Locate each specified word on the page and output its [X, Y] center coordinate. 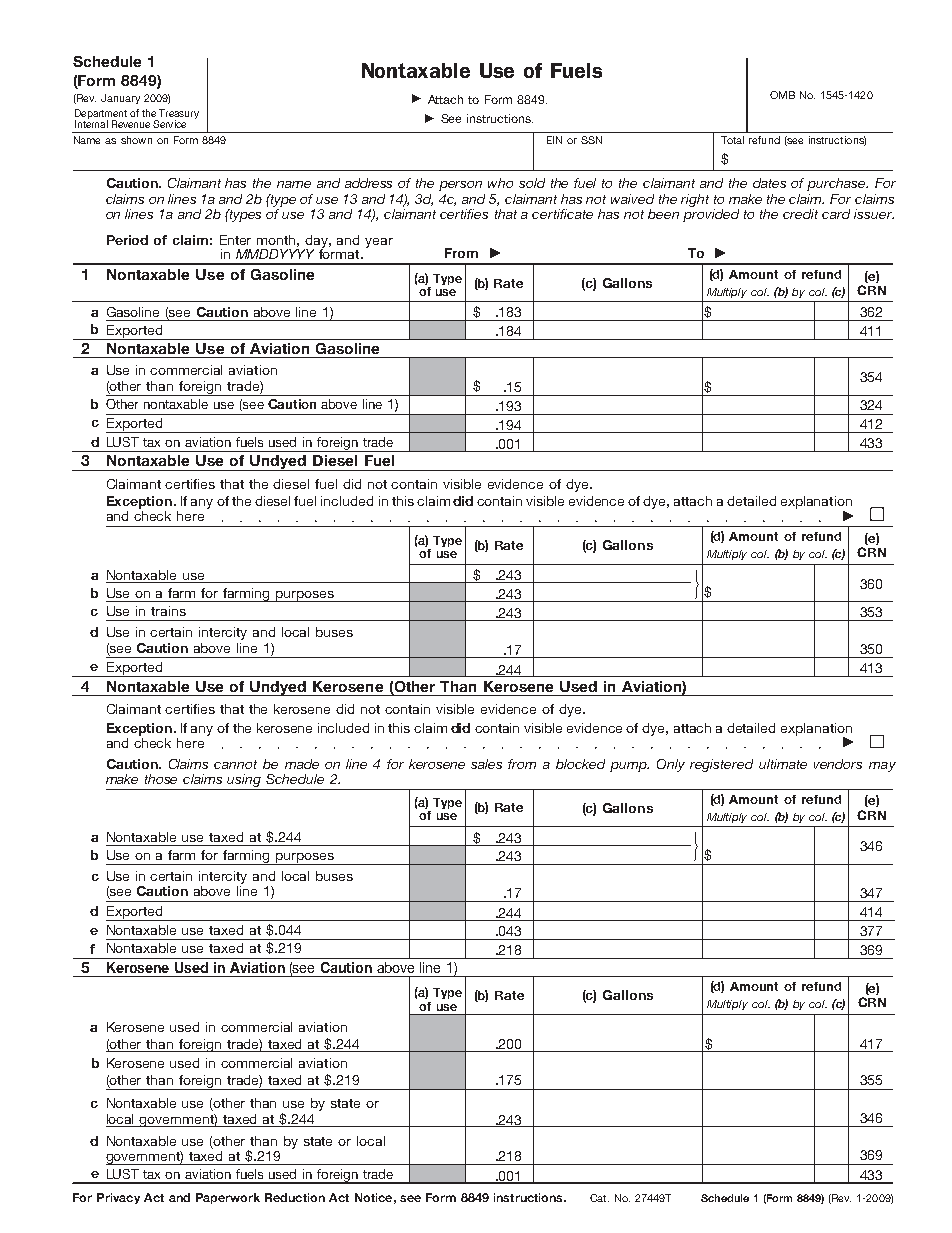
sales [486, 764]
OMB [782, 95]
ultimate [783, 764]
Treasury [178, 115]
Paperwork [228, 1198]
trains [168, 611]
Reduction [295, 1197]
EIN [554, 140]
